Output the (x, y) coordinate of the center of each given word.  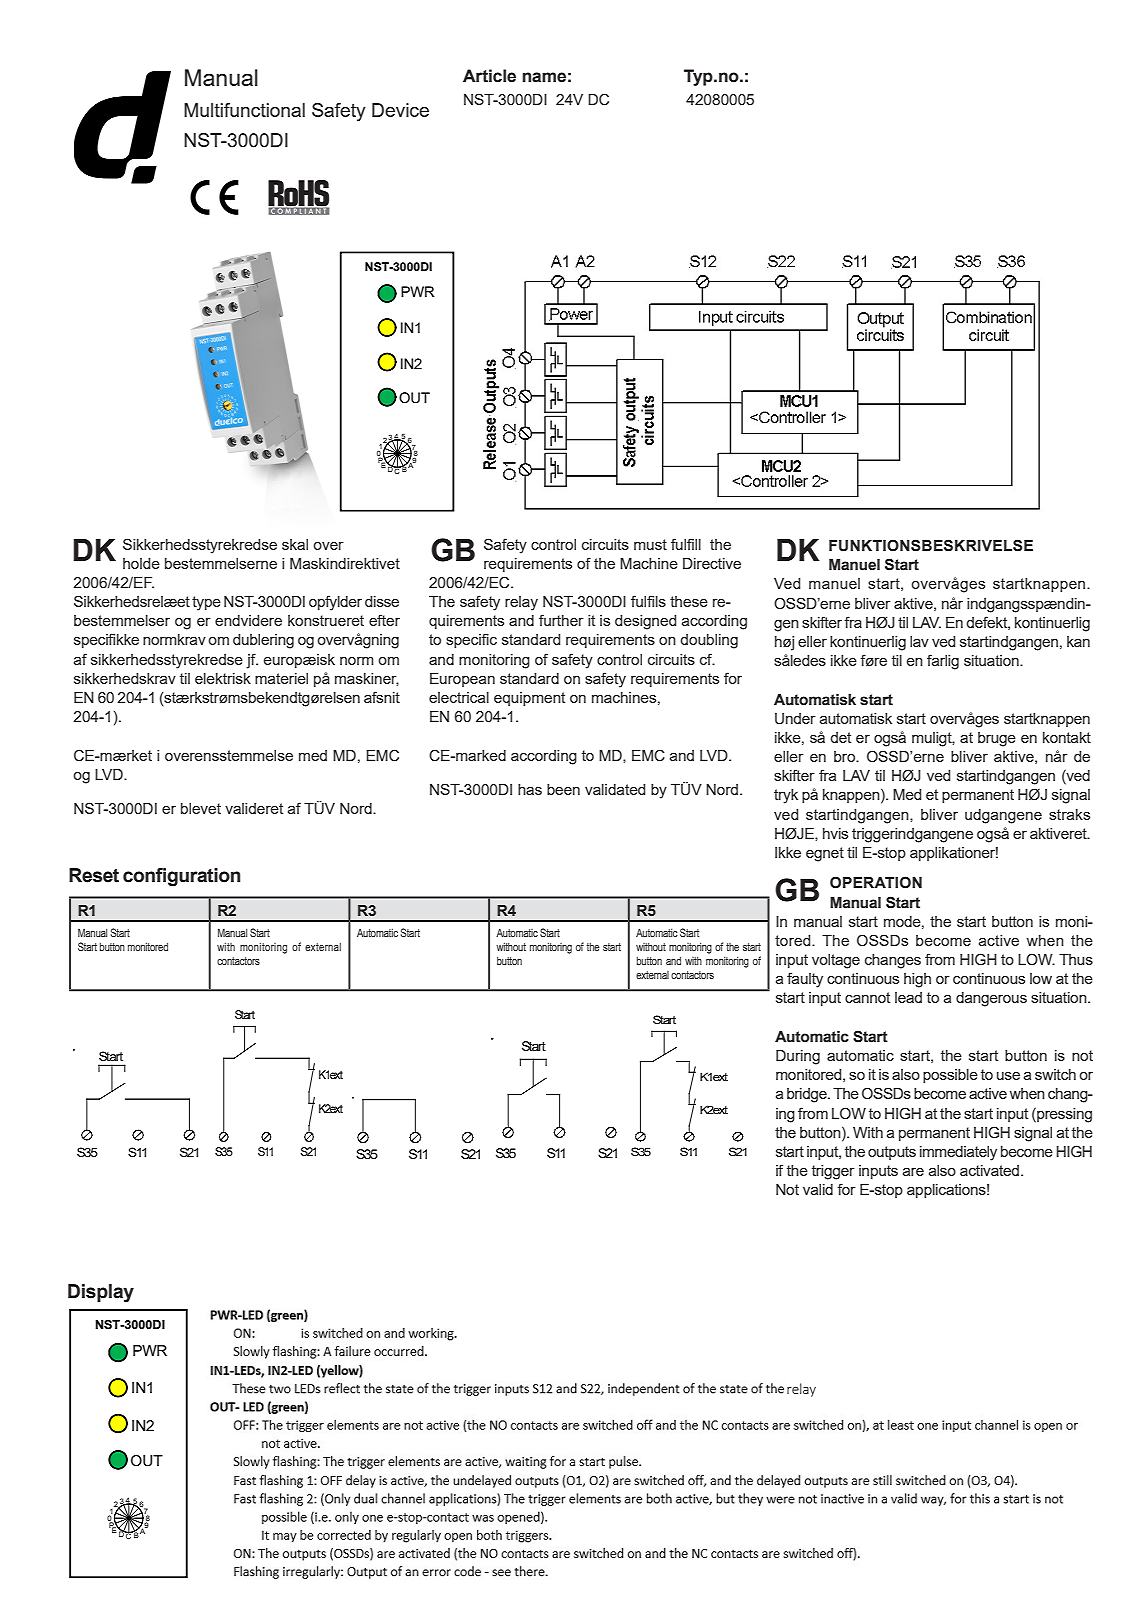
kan (1078, 641)
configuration (181, 877)
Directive (712, 563)
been (563, 789)
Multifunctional (244, 110)
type (206, 603)
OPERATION (876, 882)
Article (489, 76)
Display (101, 1293)
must (650, 544)
